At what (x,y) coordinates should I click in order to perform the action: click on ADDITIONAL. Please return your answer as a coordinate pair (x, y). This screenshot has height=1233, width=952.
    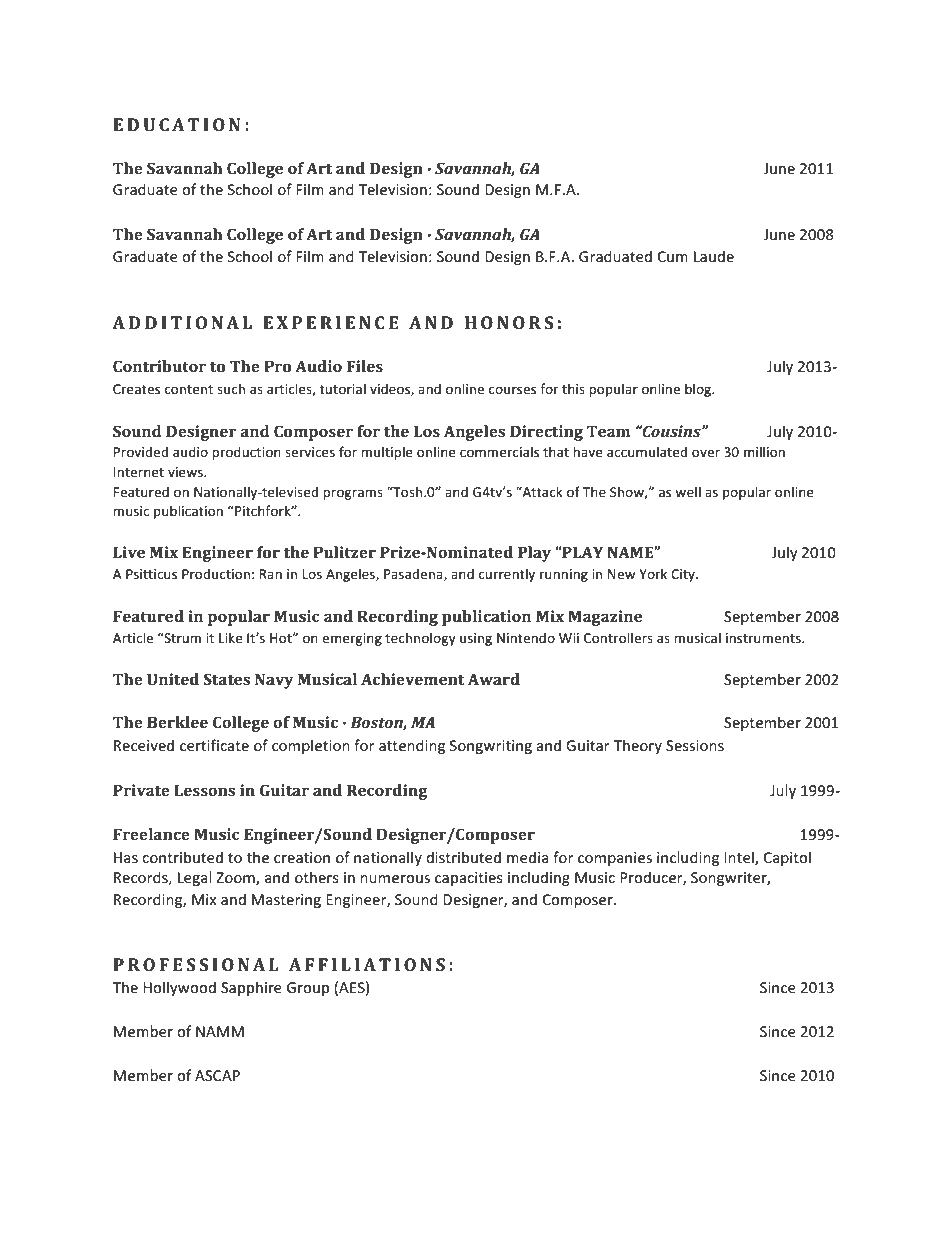
    Looking at the image, I should click on (182, 322).
